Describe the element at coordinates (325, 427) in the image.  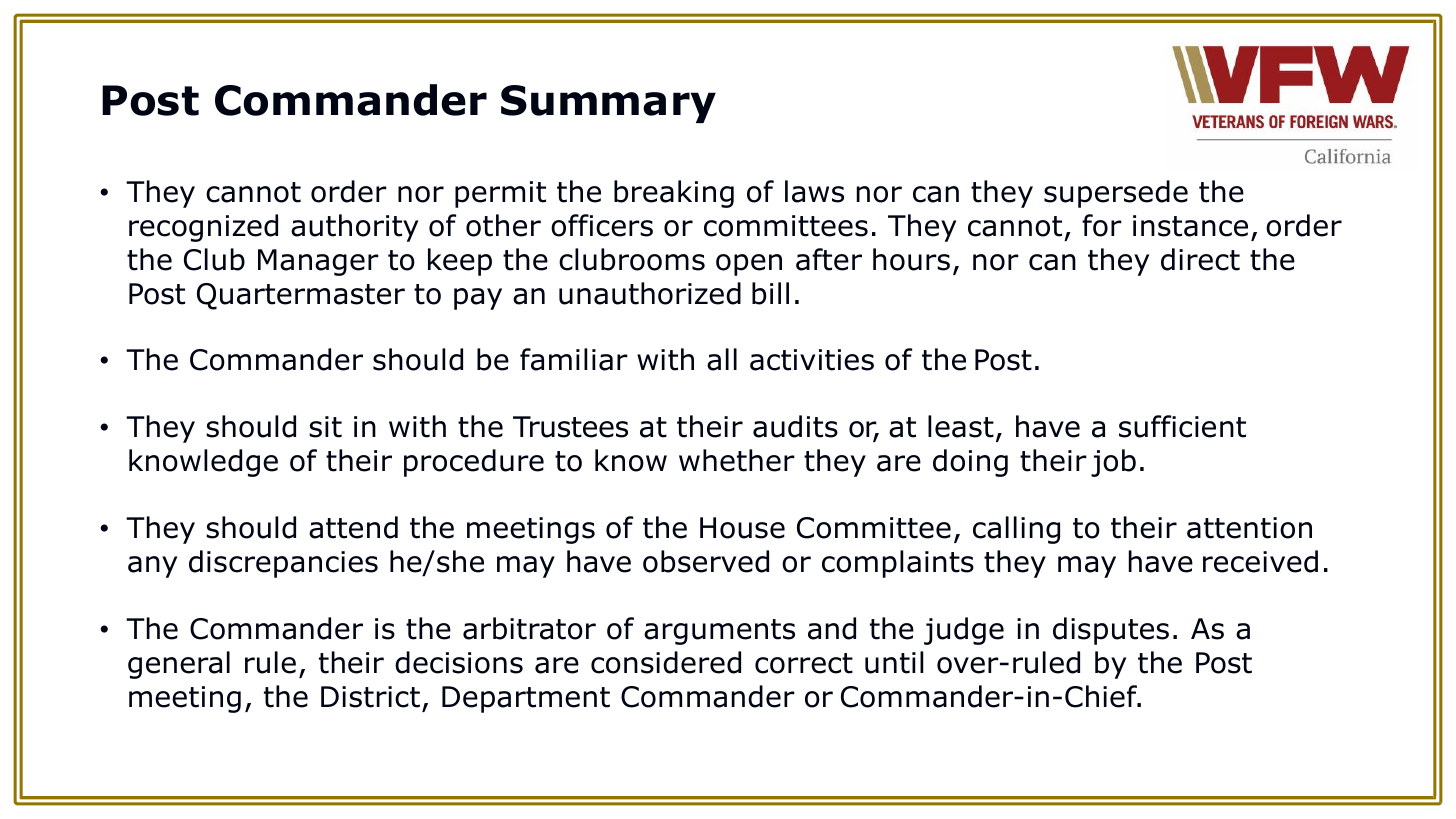
I see `sit` at that location.
